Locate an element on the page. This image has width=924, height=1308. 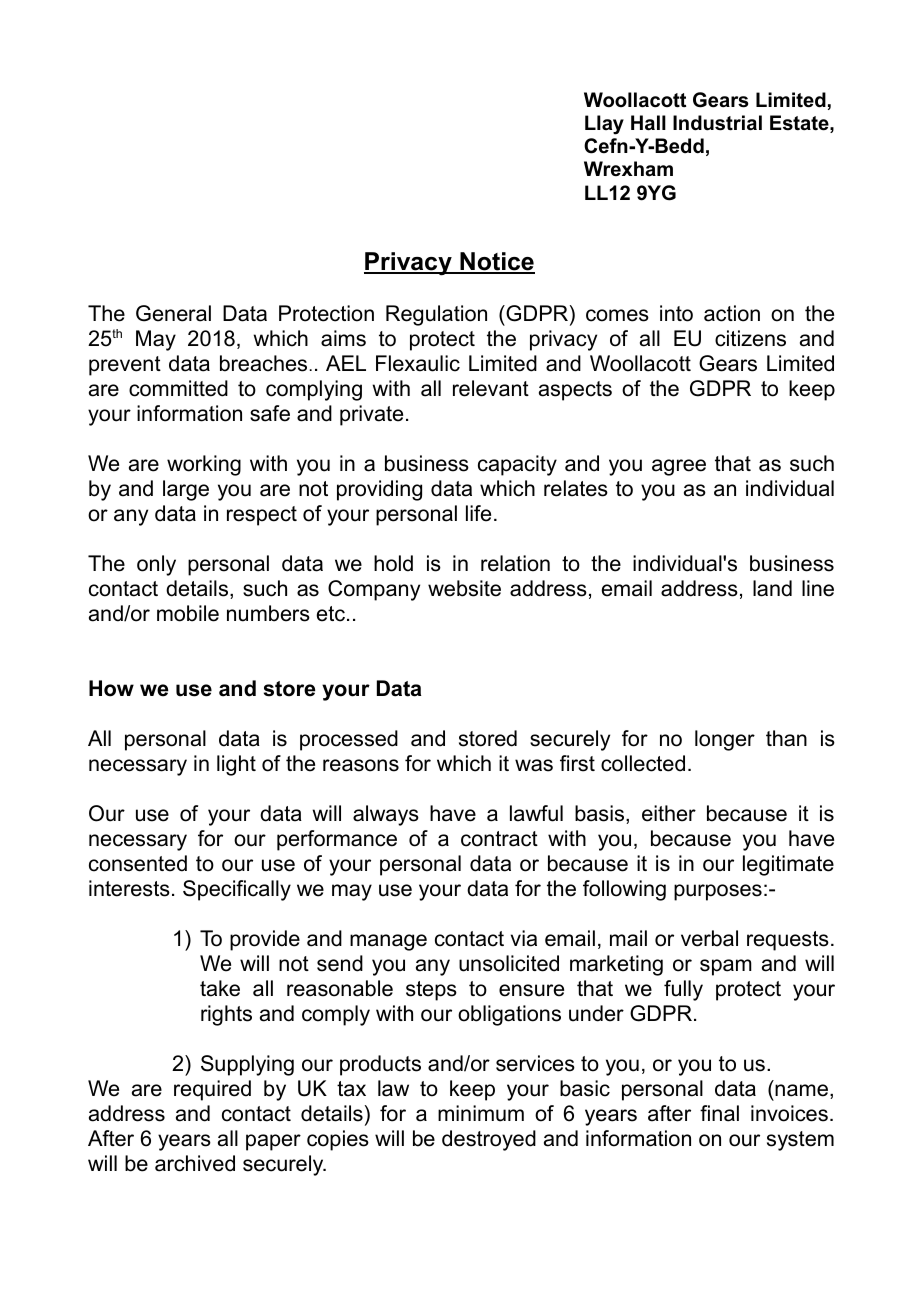
contract is located at coordinates (499, 839).
